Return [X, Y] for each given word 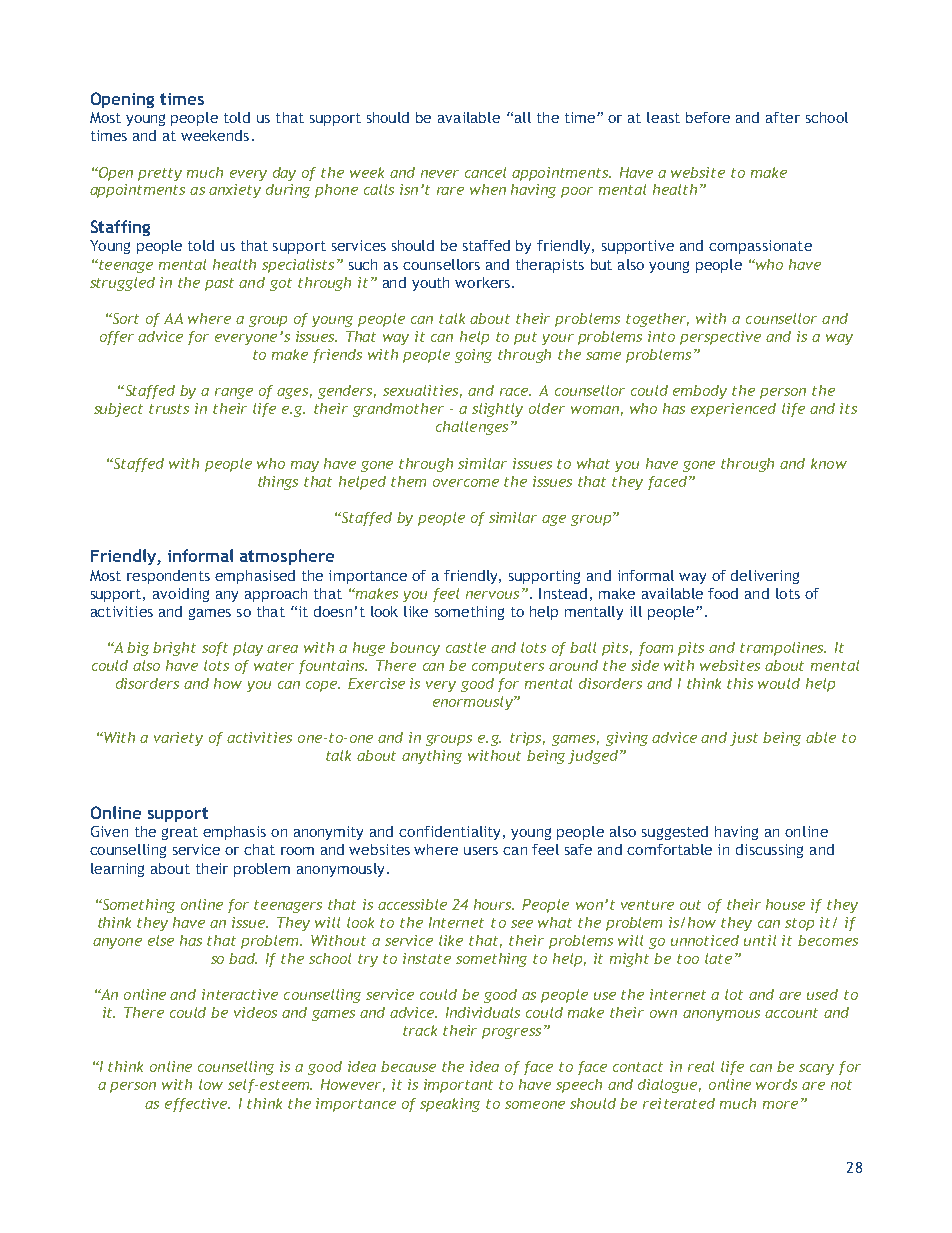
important [458, 1086]
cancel [485, 172]
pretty [160, 174]
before [708, 117]
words [776, 1084]
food [723, 593]
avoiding [181, 595]
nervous [492, 595]
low [211, 1084]
